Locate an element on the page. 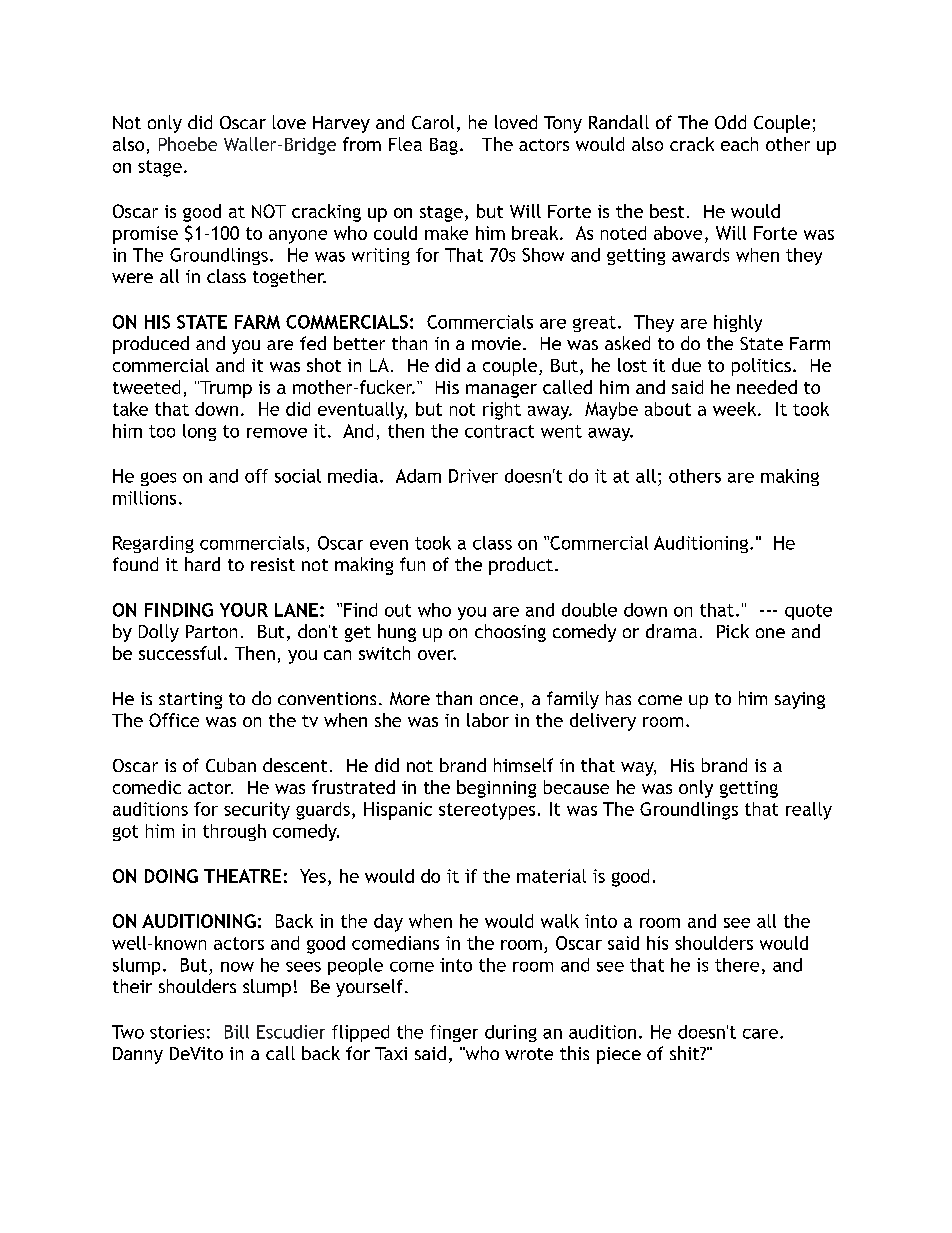  each is located at coordinates (739, 144).
